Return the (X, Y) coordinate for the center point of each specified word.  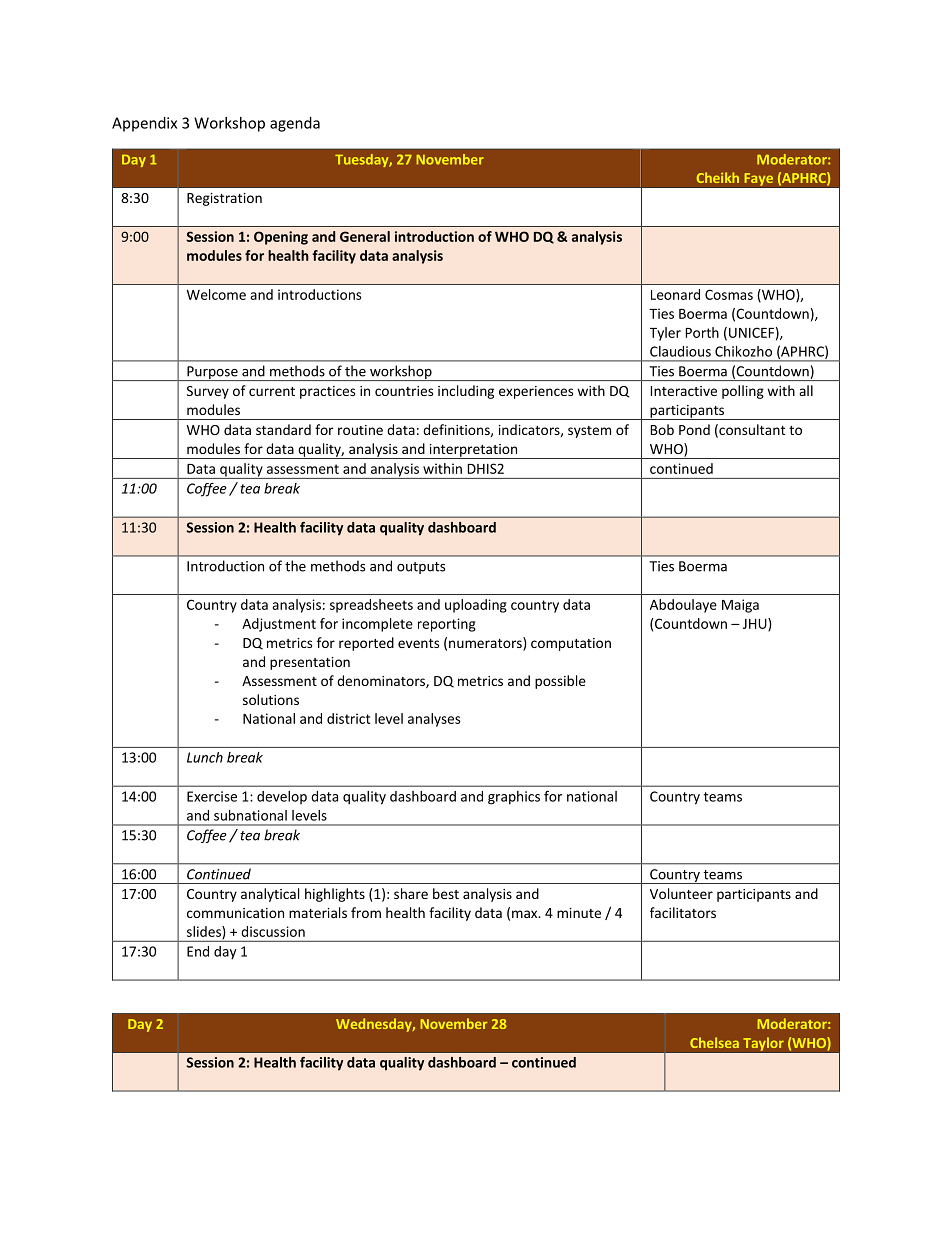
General (365, 236)
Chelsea (714, 1042)
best (446, 893)
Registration (224, 199)
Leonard (675, 294)
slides (205, 932)
